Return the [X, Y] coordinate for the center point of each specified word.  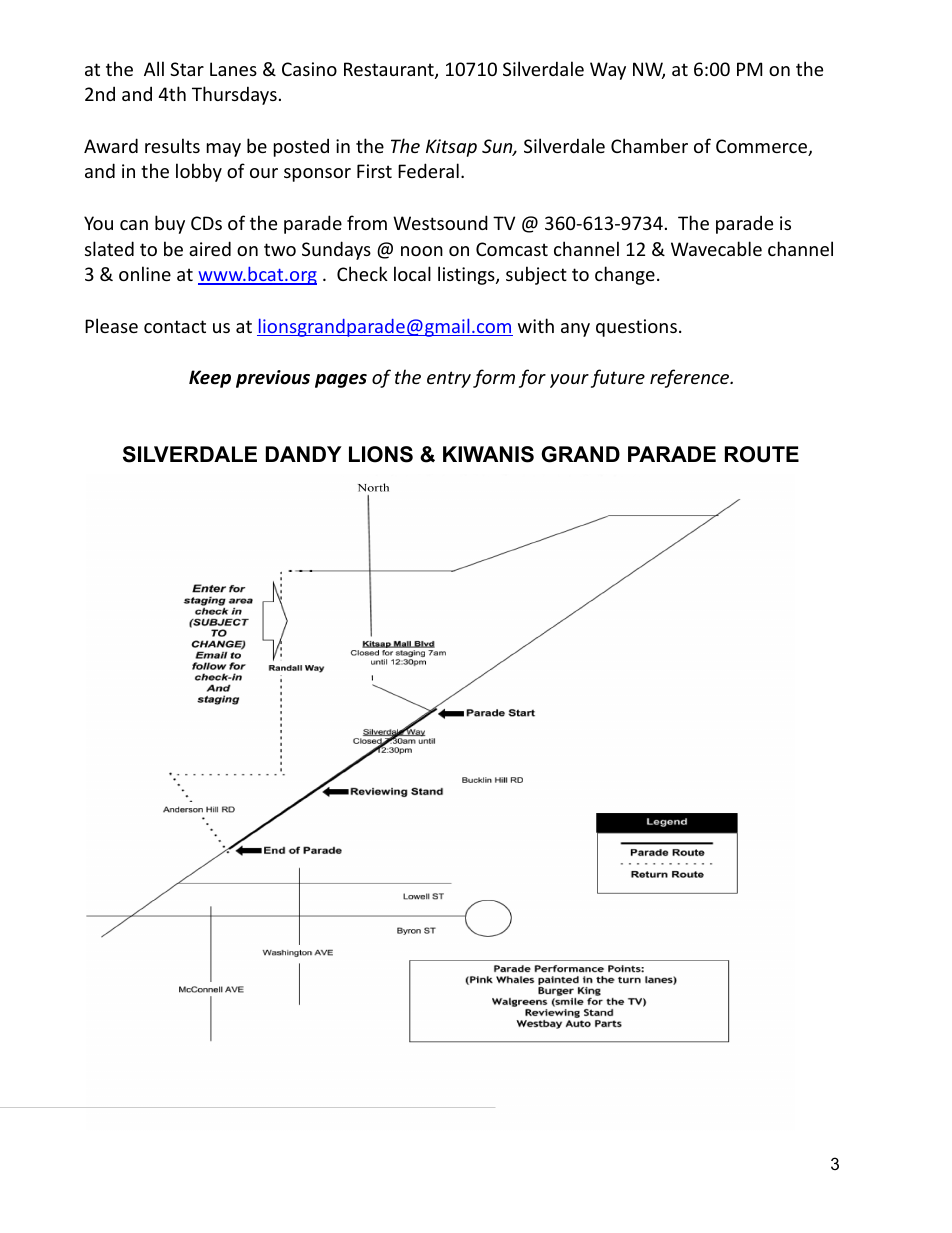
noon [422, 251]
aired [210, 248]
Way [608, 71]
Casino [309, 69]
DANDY [304, 454]
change [625, 275]
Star [187, 69]
